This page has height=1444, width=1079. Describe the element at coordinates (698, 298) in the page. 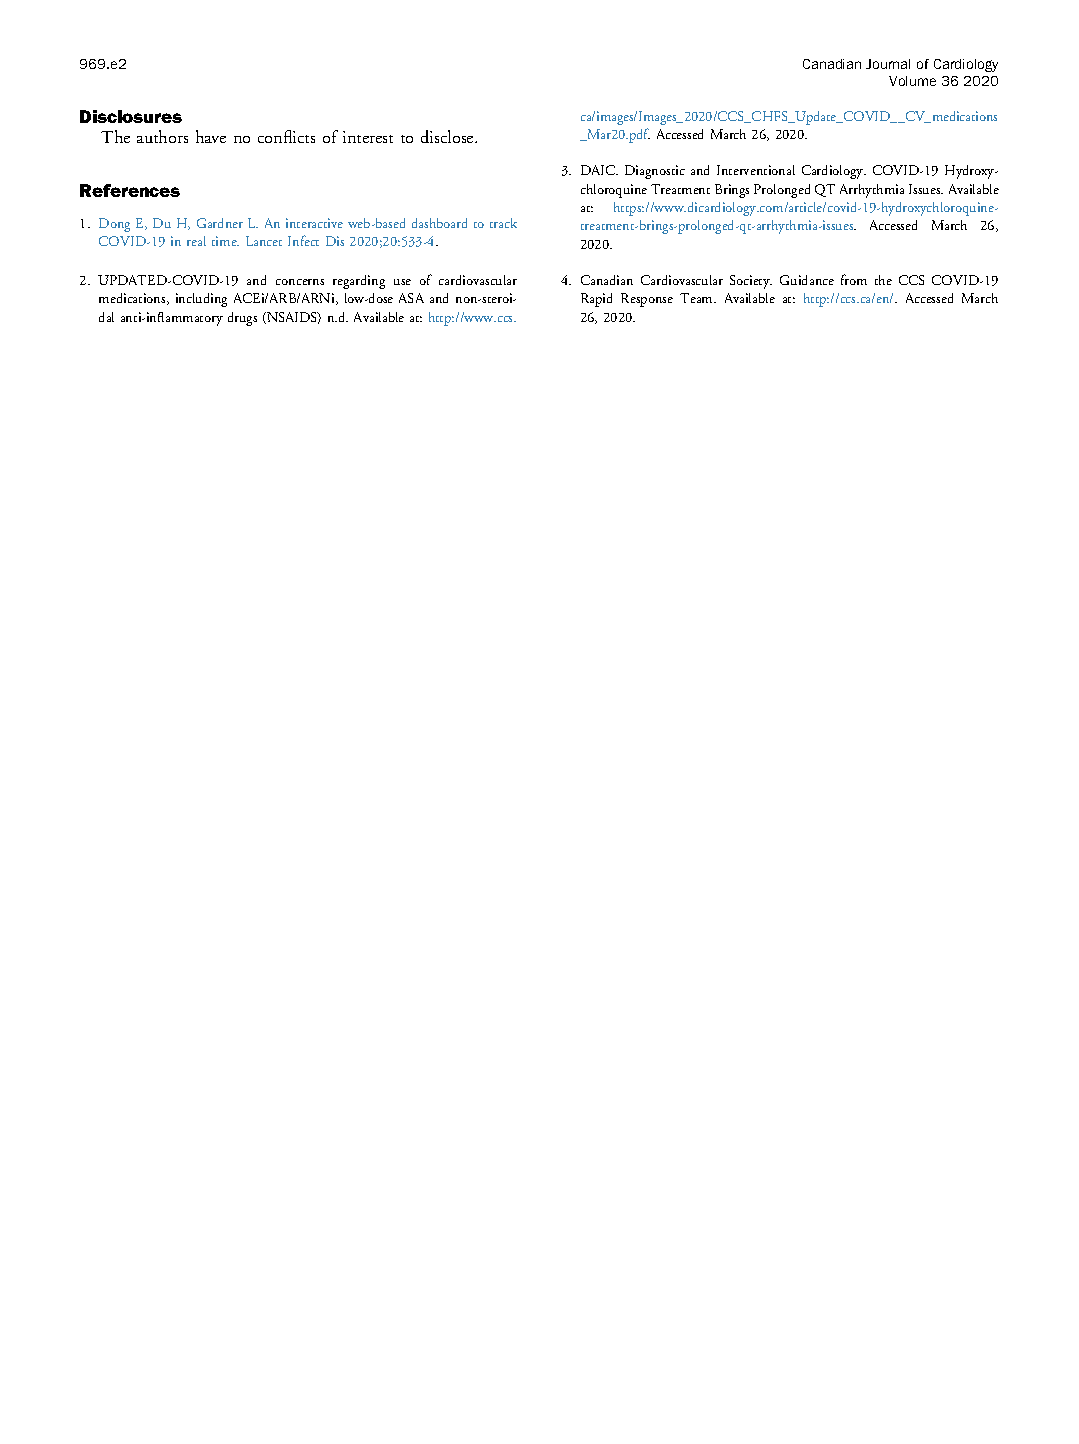

I see `Team` at that location.
